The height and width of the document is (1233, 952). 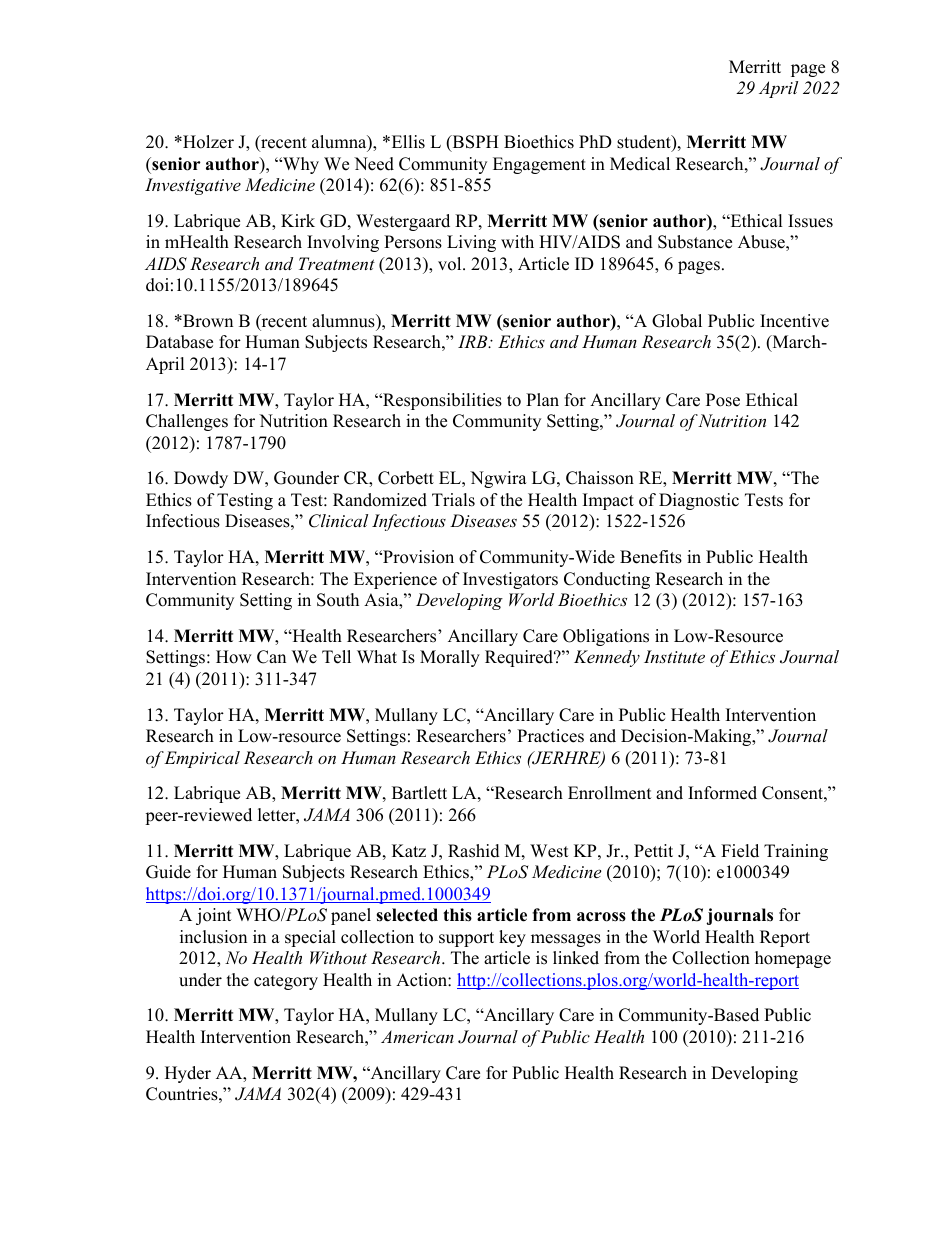 What do you see at coordinates (286, 982) in the document?
I see `category` at bounding box center [286, 982].
